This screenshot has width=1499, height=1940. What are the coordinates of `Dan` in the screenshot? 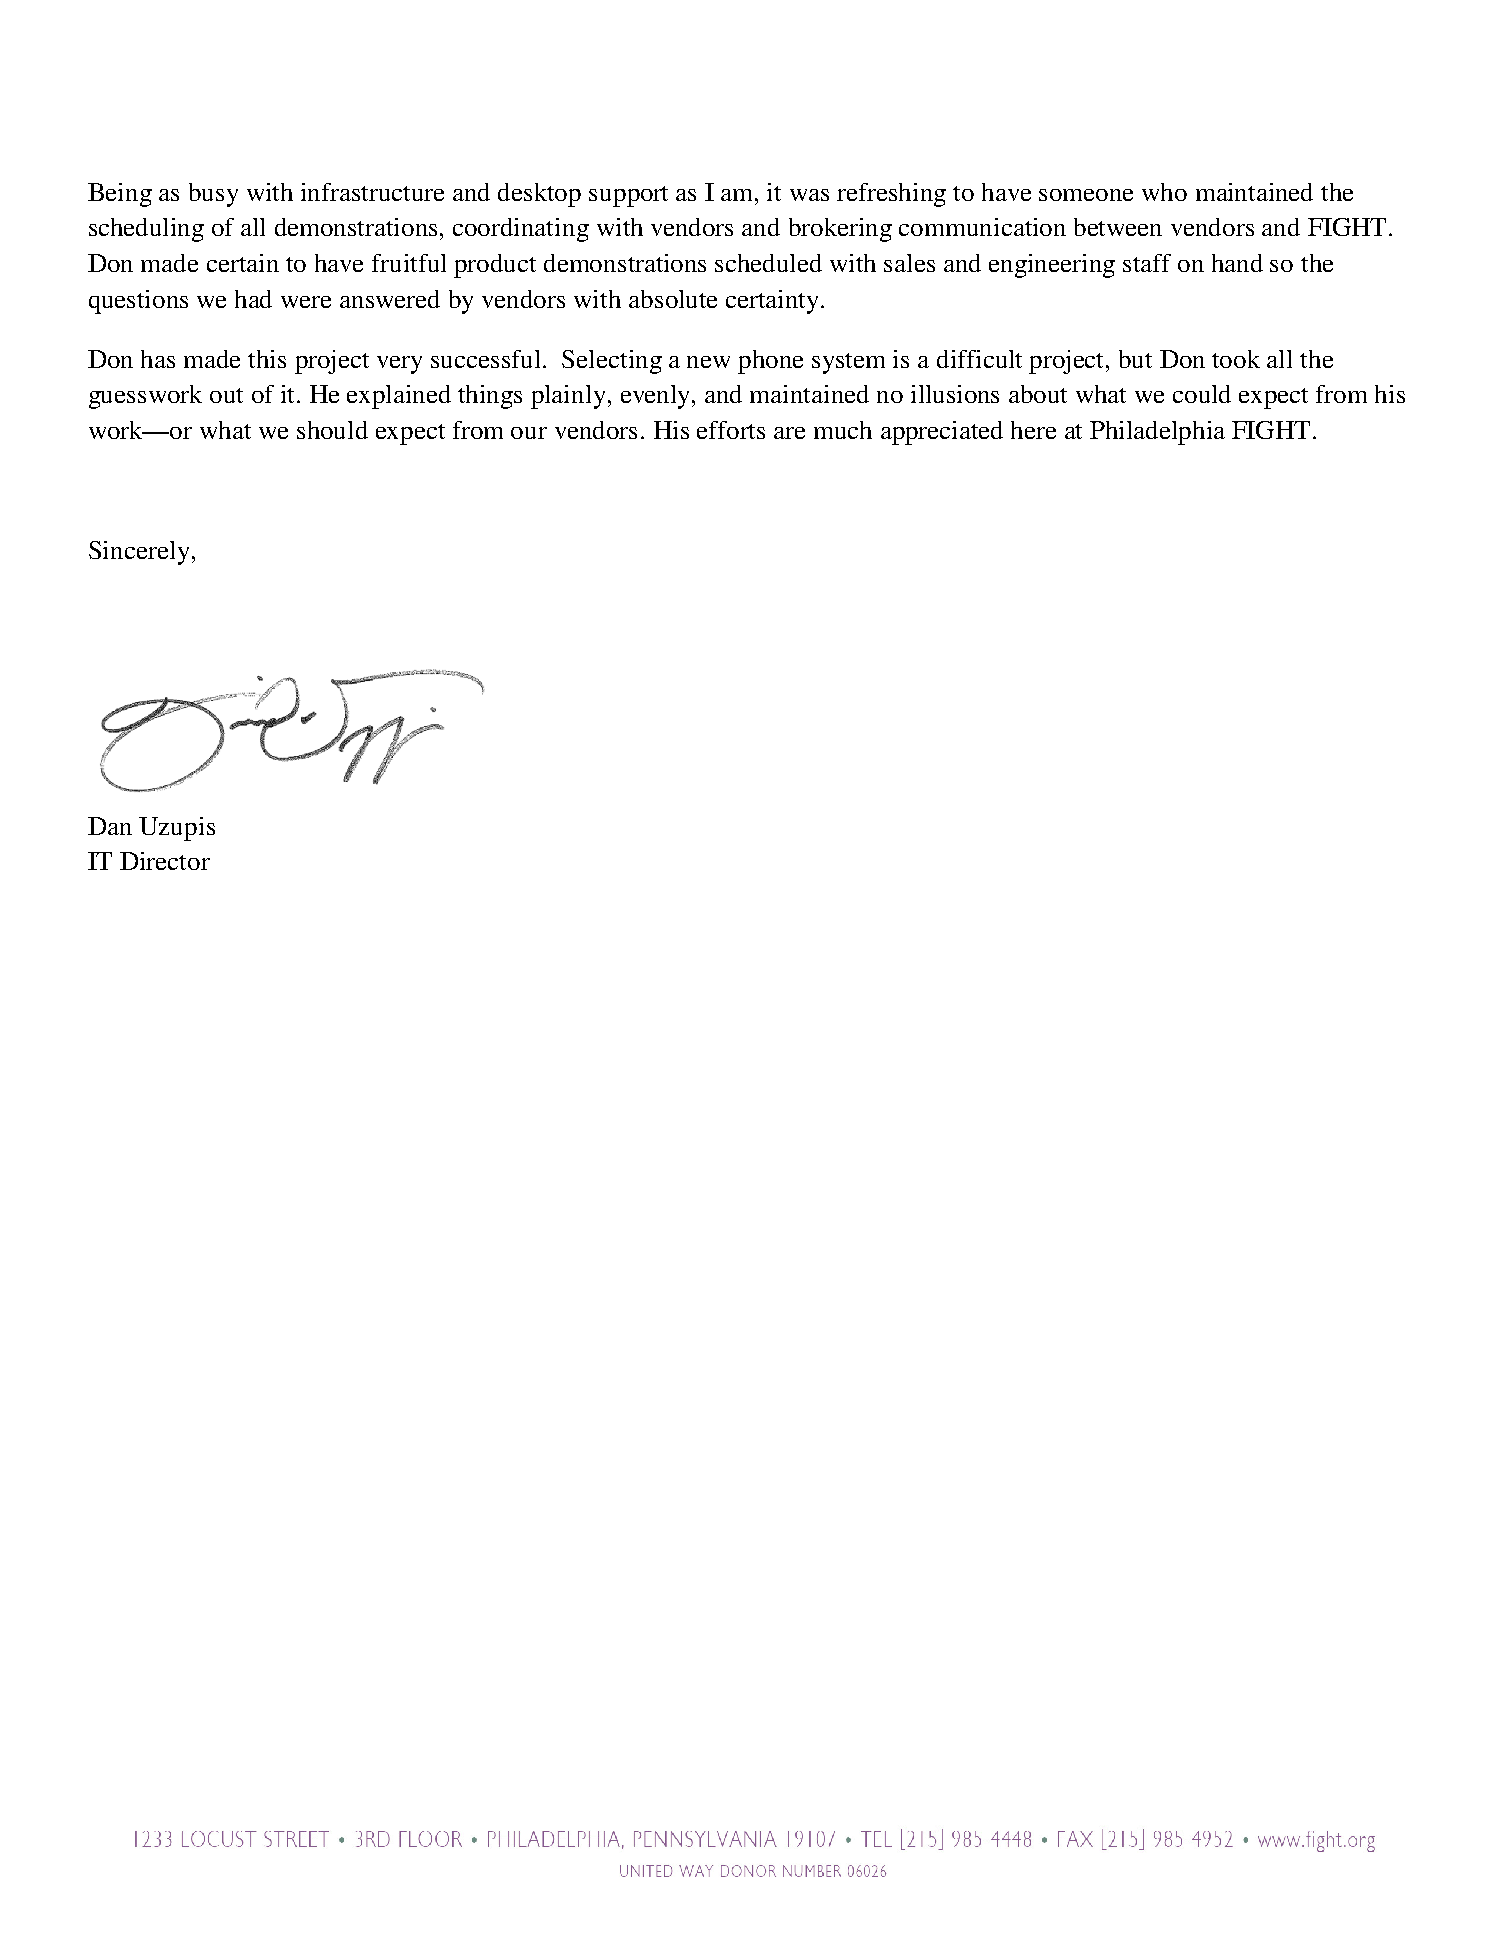 It's located at (110, 826).
